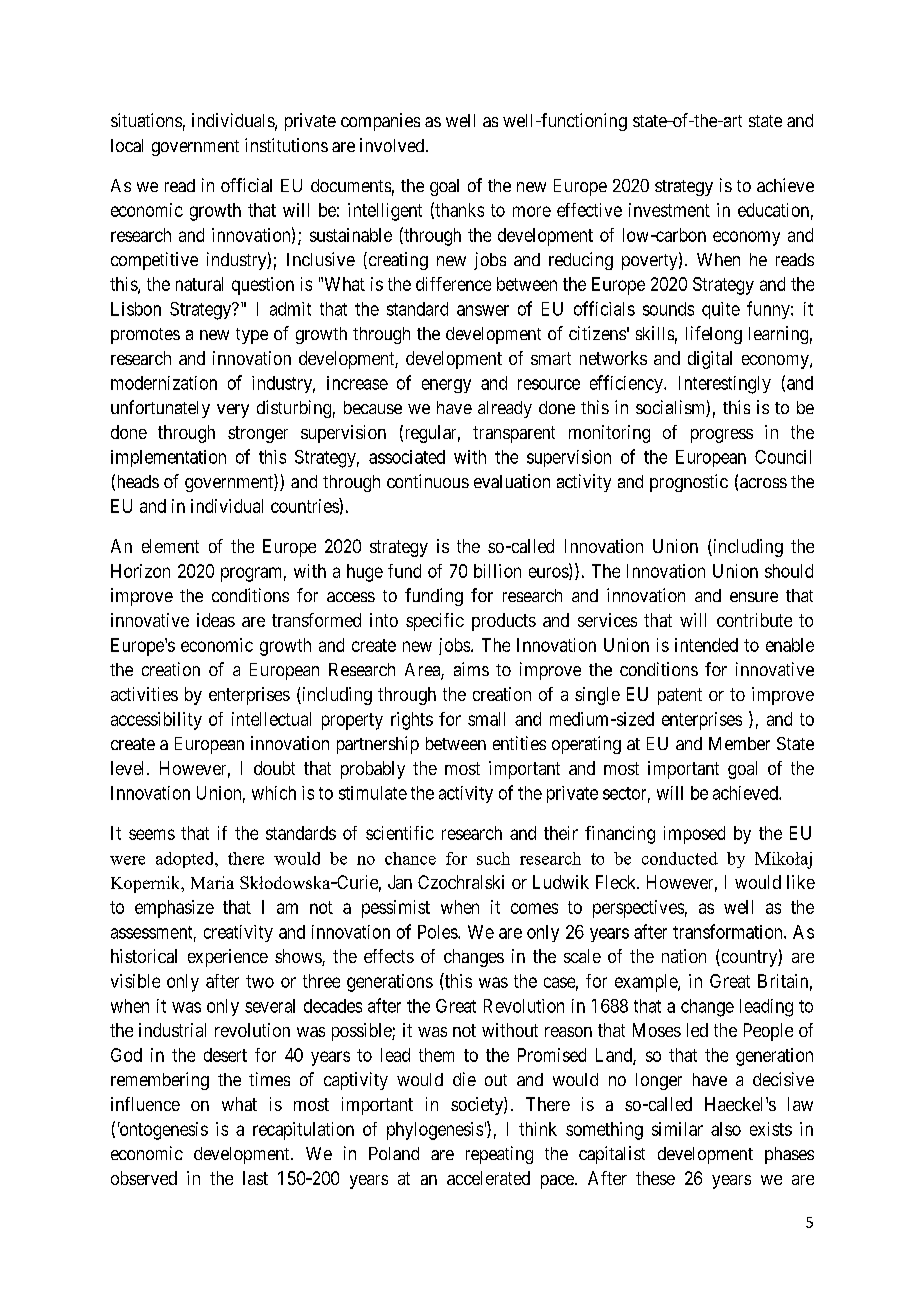  Describe the element at coordinates (706, 645) in the screenshot. I see `intended` at that location.
